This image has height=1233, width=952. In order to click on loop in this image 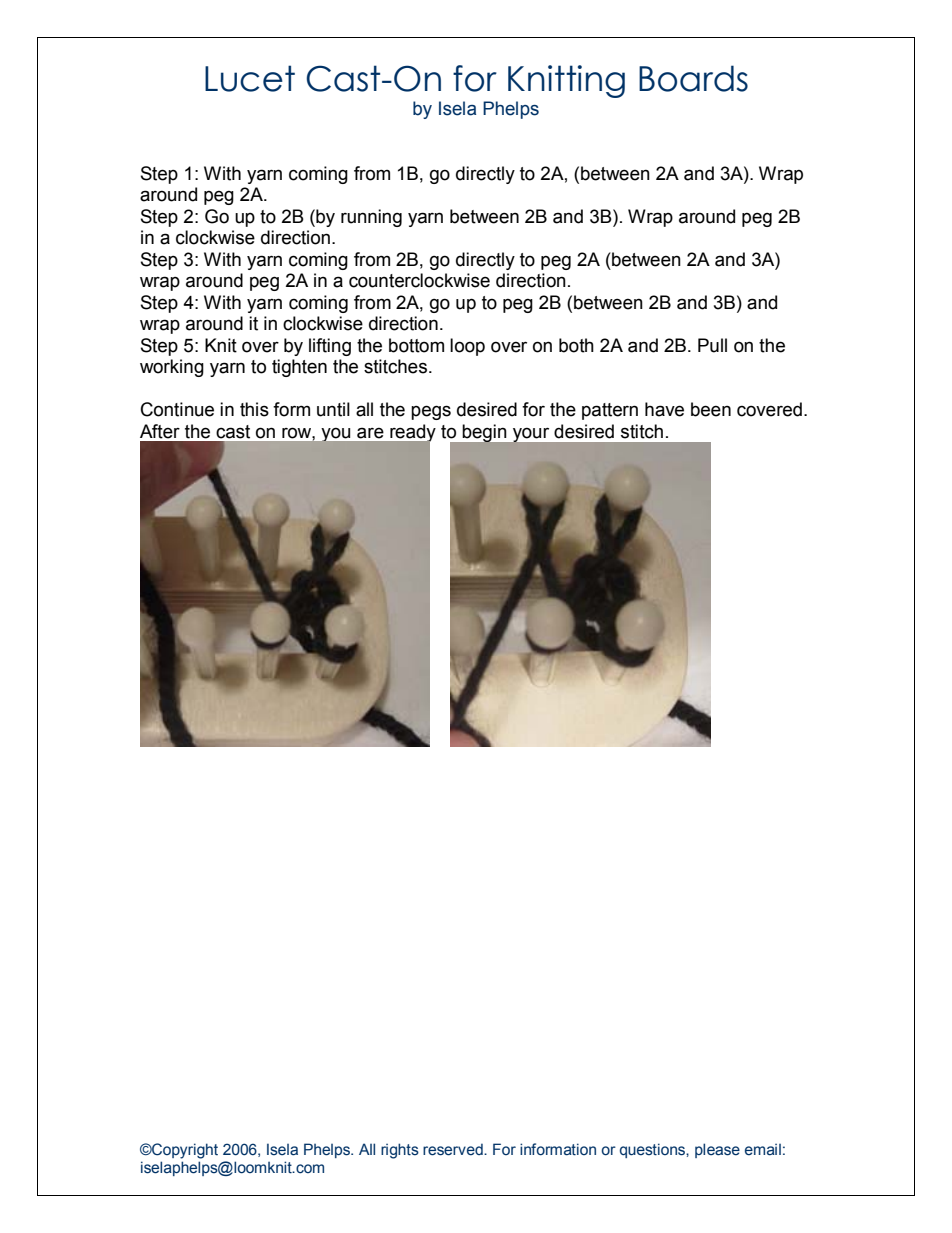, I will do `click(467, 347)`.
